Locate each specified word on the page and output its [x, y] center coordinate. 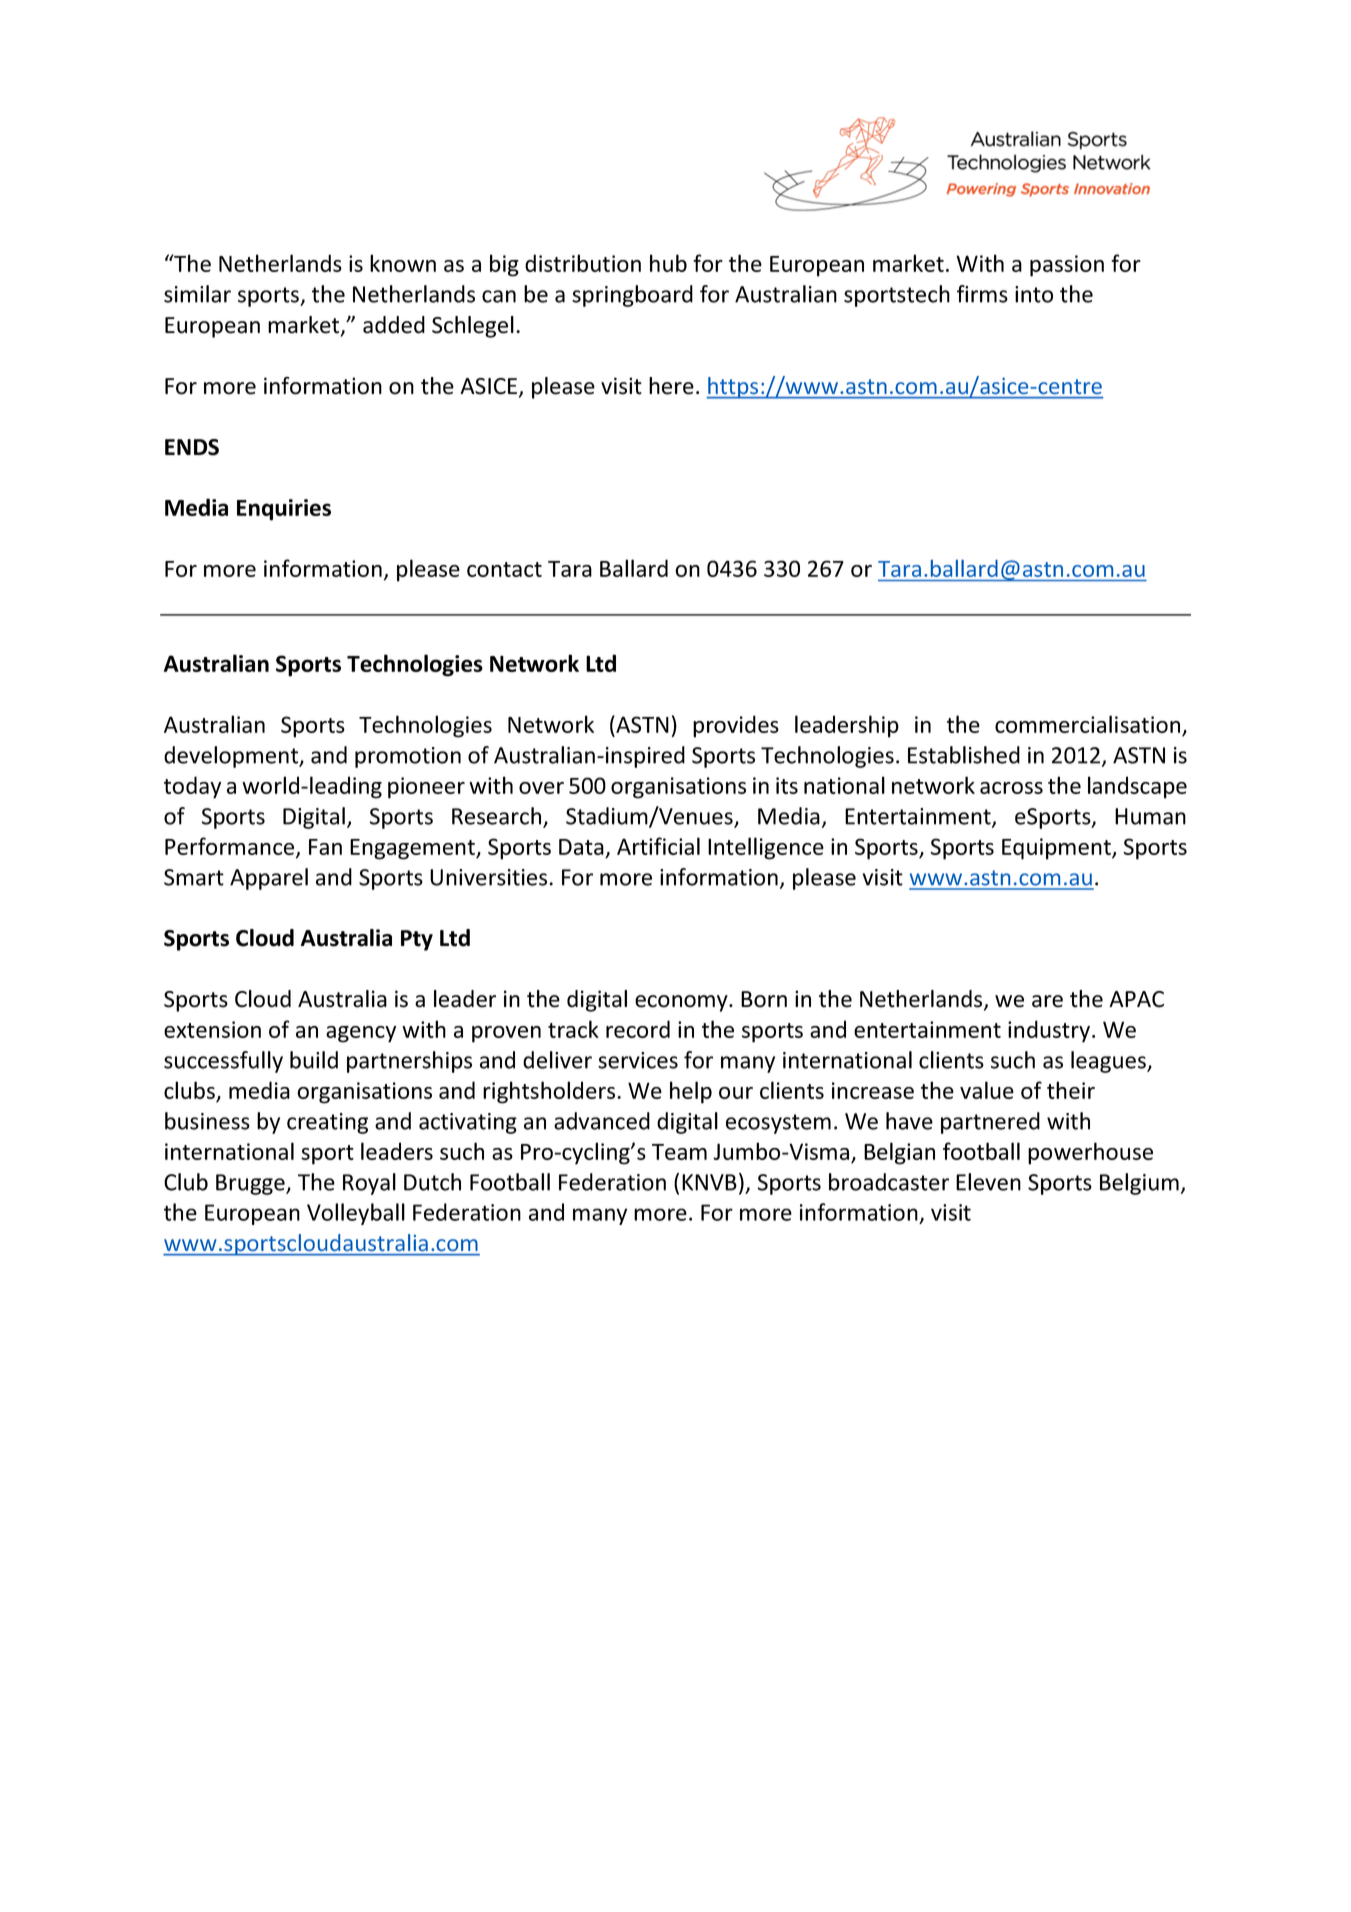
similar [197, 294]
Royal [369, 1184]
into [1034, 294]
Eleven [988, 1182]
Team [679, 1152]
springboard [632, 296]
